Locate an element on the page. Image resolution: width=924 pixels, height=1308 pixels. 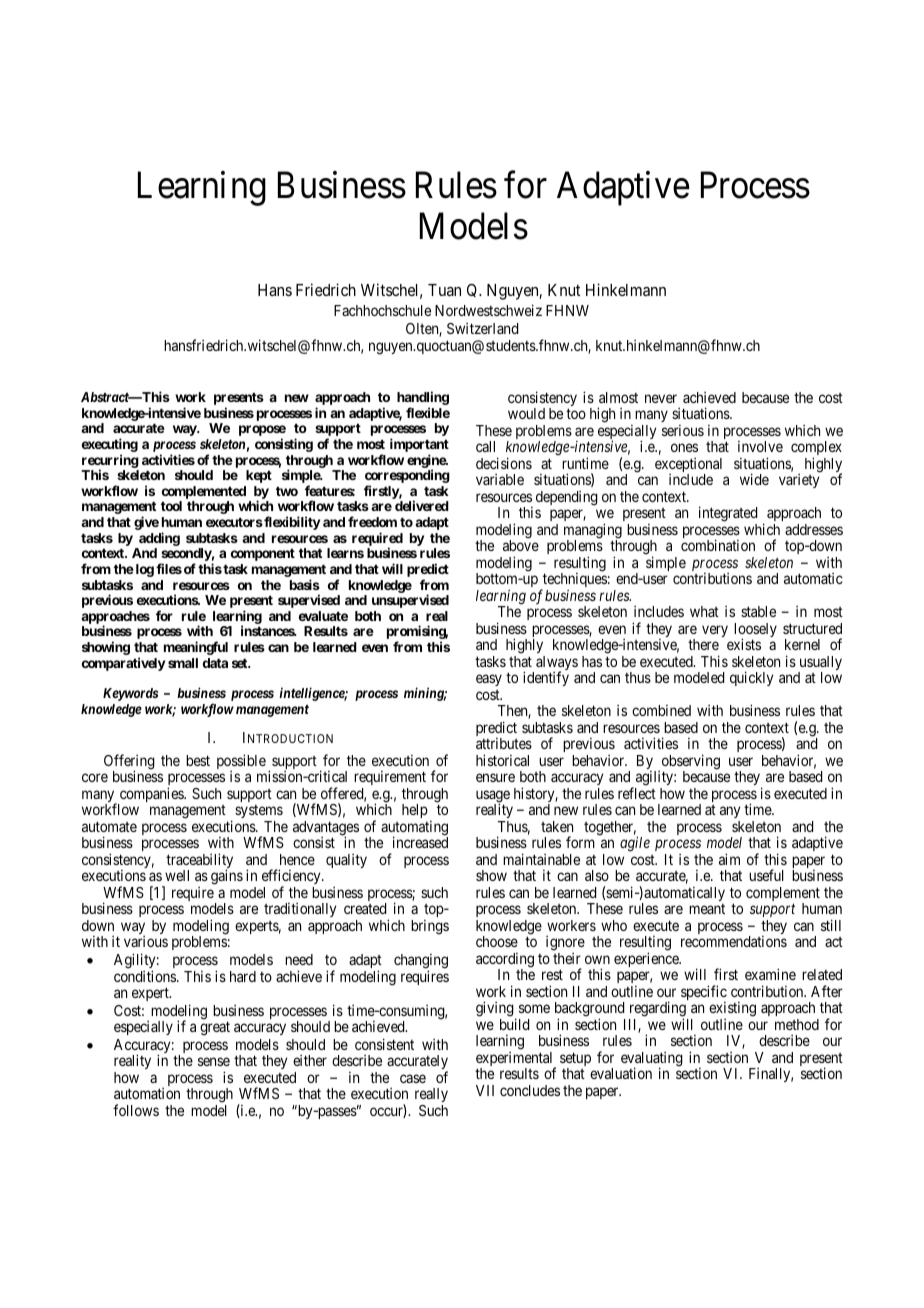
VII is located at coordinates (485, 1090).
